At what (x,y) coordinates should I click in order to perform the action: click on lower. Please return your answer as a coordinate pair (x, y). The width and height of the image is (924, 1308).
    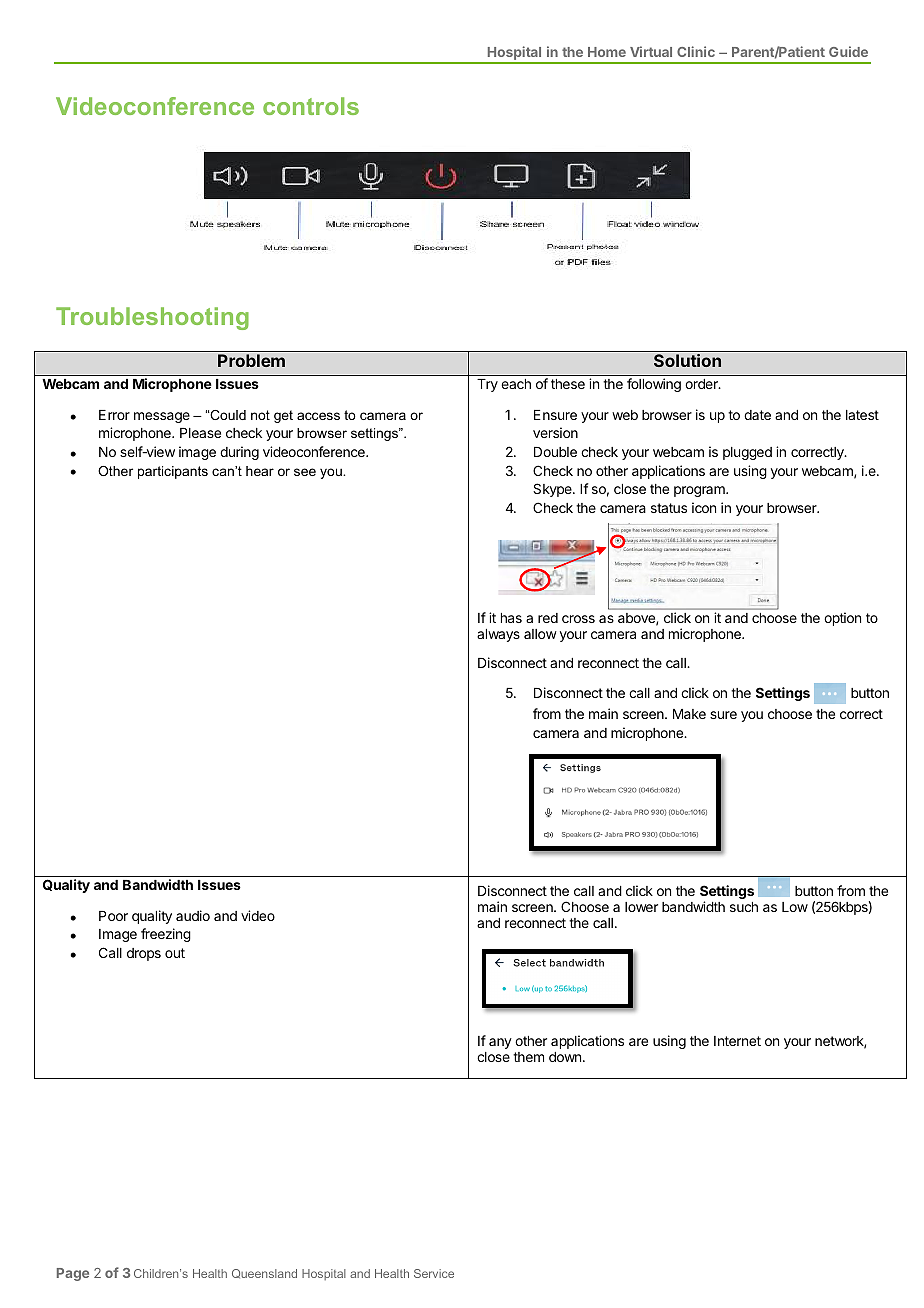
    Looking at the image, I should click on (641, 907).
